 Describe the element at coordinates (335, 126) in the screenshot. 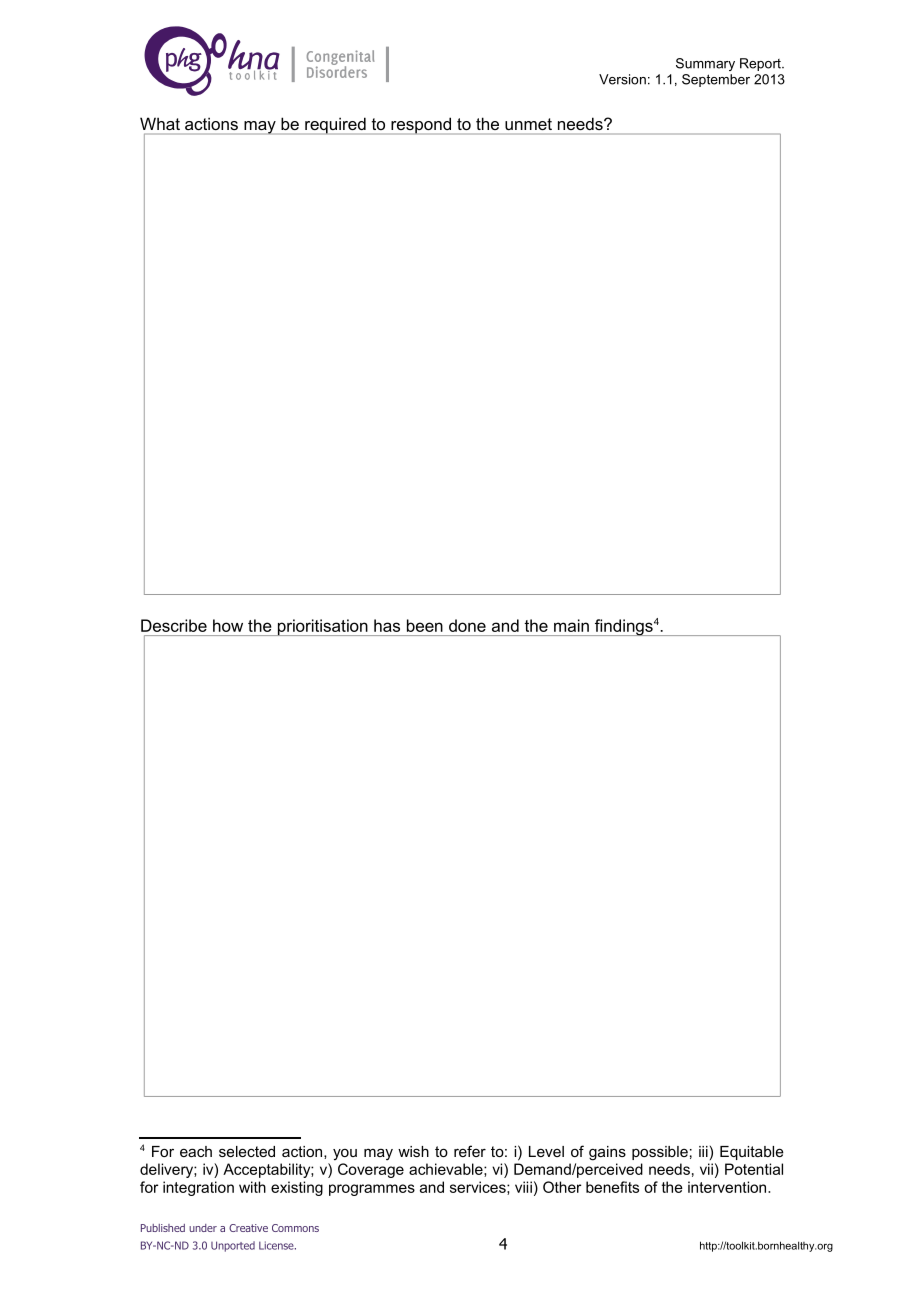

I see `required` at that location.
